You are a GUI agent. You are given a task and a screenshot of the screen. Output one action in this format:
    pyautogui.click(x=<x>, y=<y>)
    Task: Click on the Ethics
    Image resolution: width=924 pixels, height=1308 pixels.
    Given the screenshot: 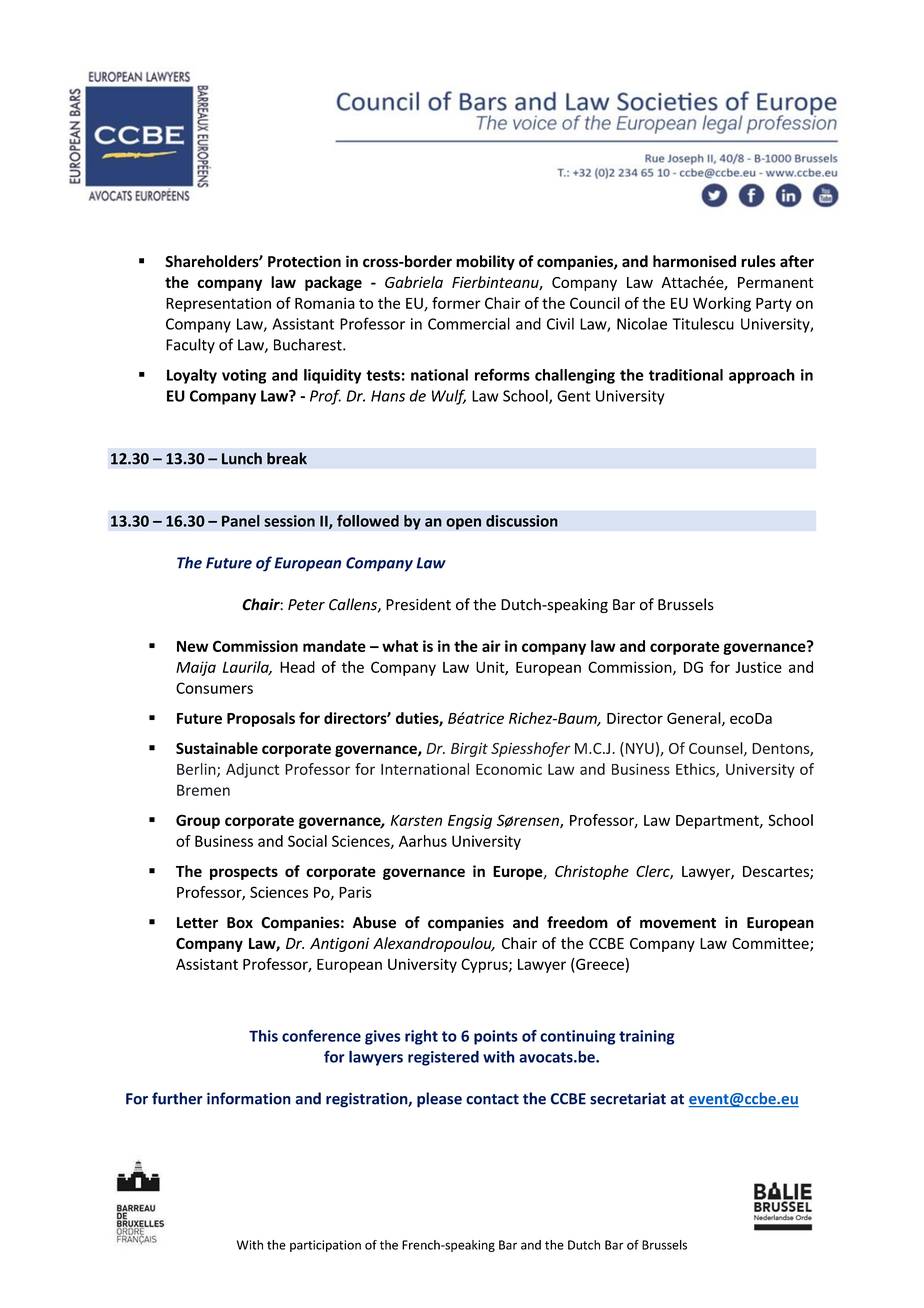 What is the action you would take?
    pyautogui.click(x=696, y=770)
